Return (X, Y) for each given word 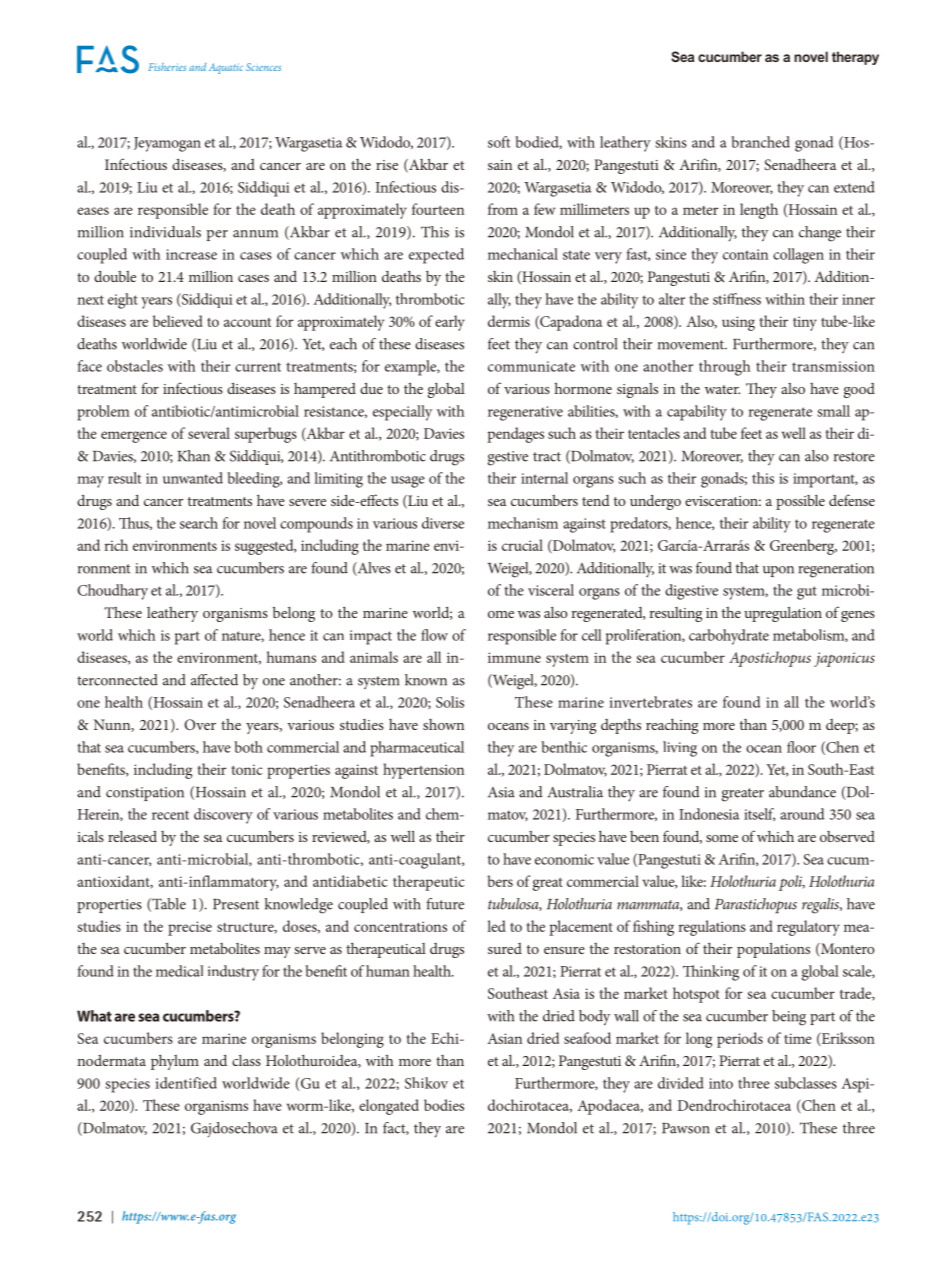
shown (443, 724)
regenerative (525, 413)
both (248, 747)
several (209, 433)
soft (499, 142)
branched (760, 142)
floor (801, 747)
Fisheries (167, 67)
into (721, 1083)
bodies (444, 1105)
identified (186, 1083)
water (722, 389)
